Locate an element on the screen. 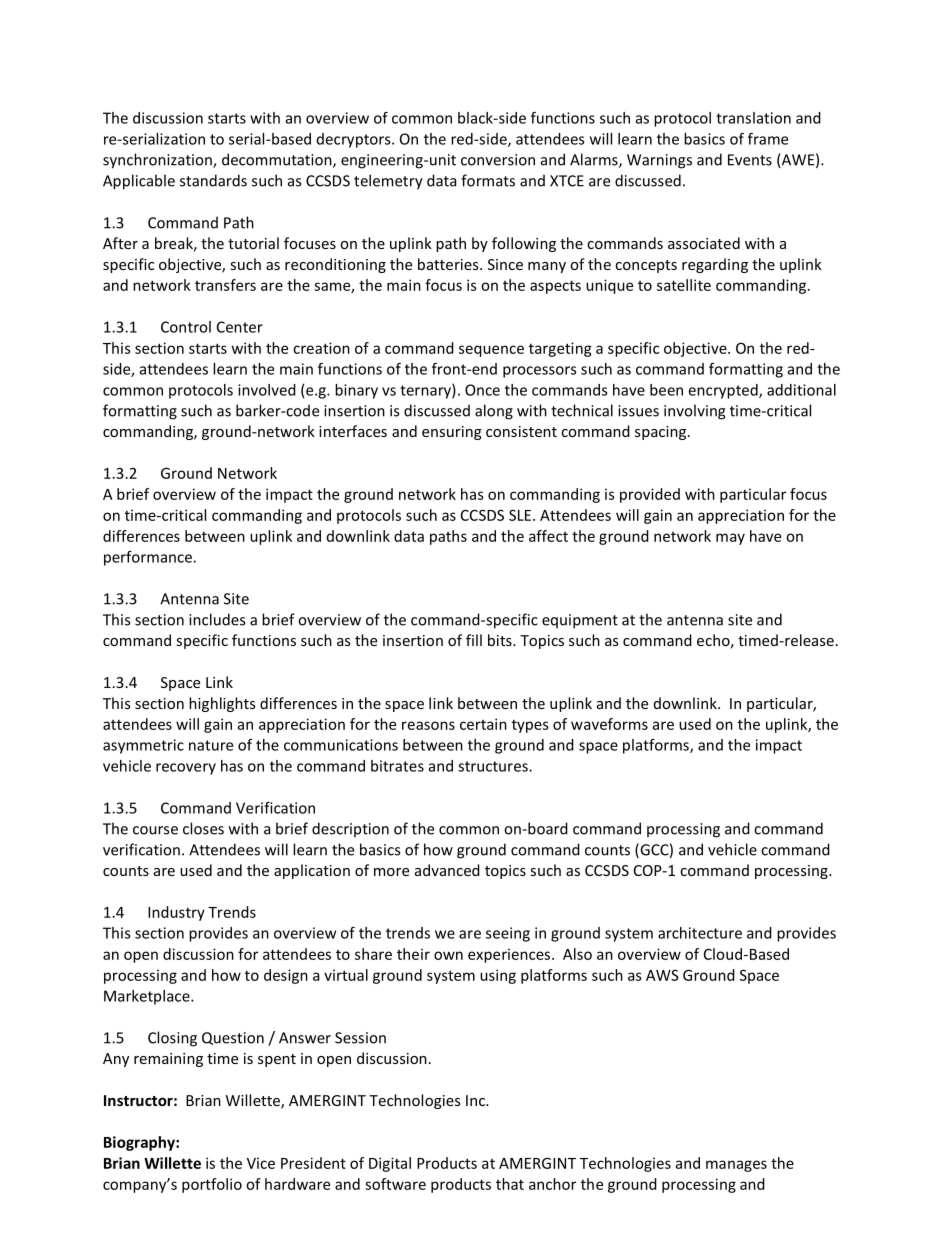  standards is located at coordinates (213, 180).
